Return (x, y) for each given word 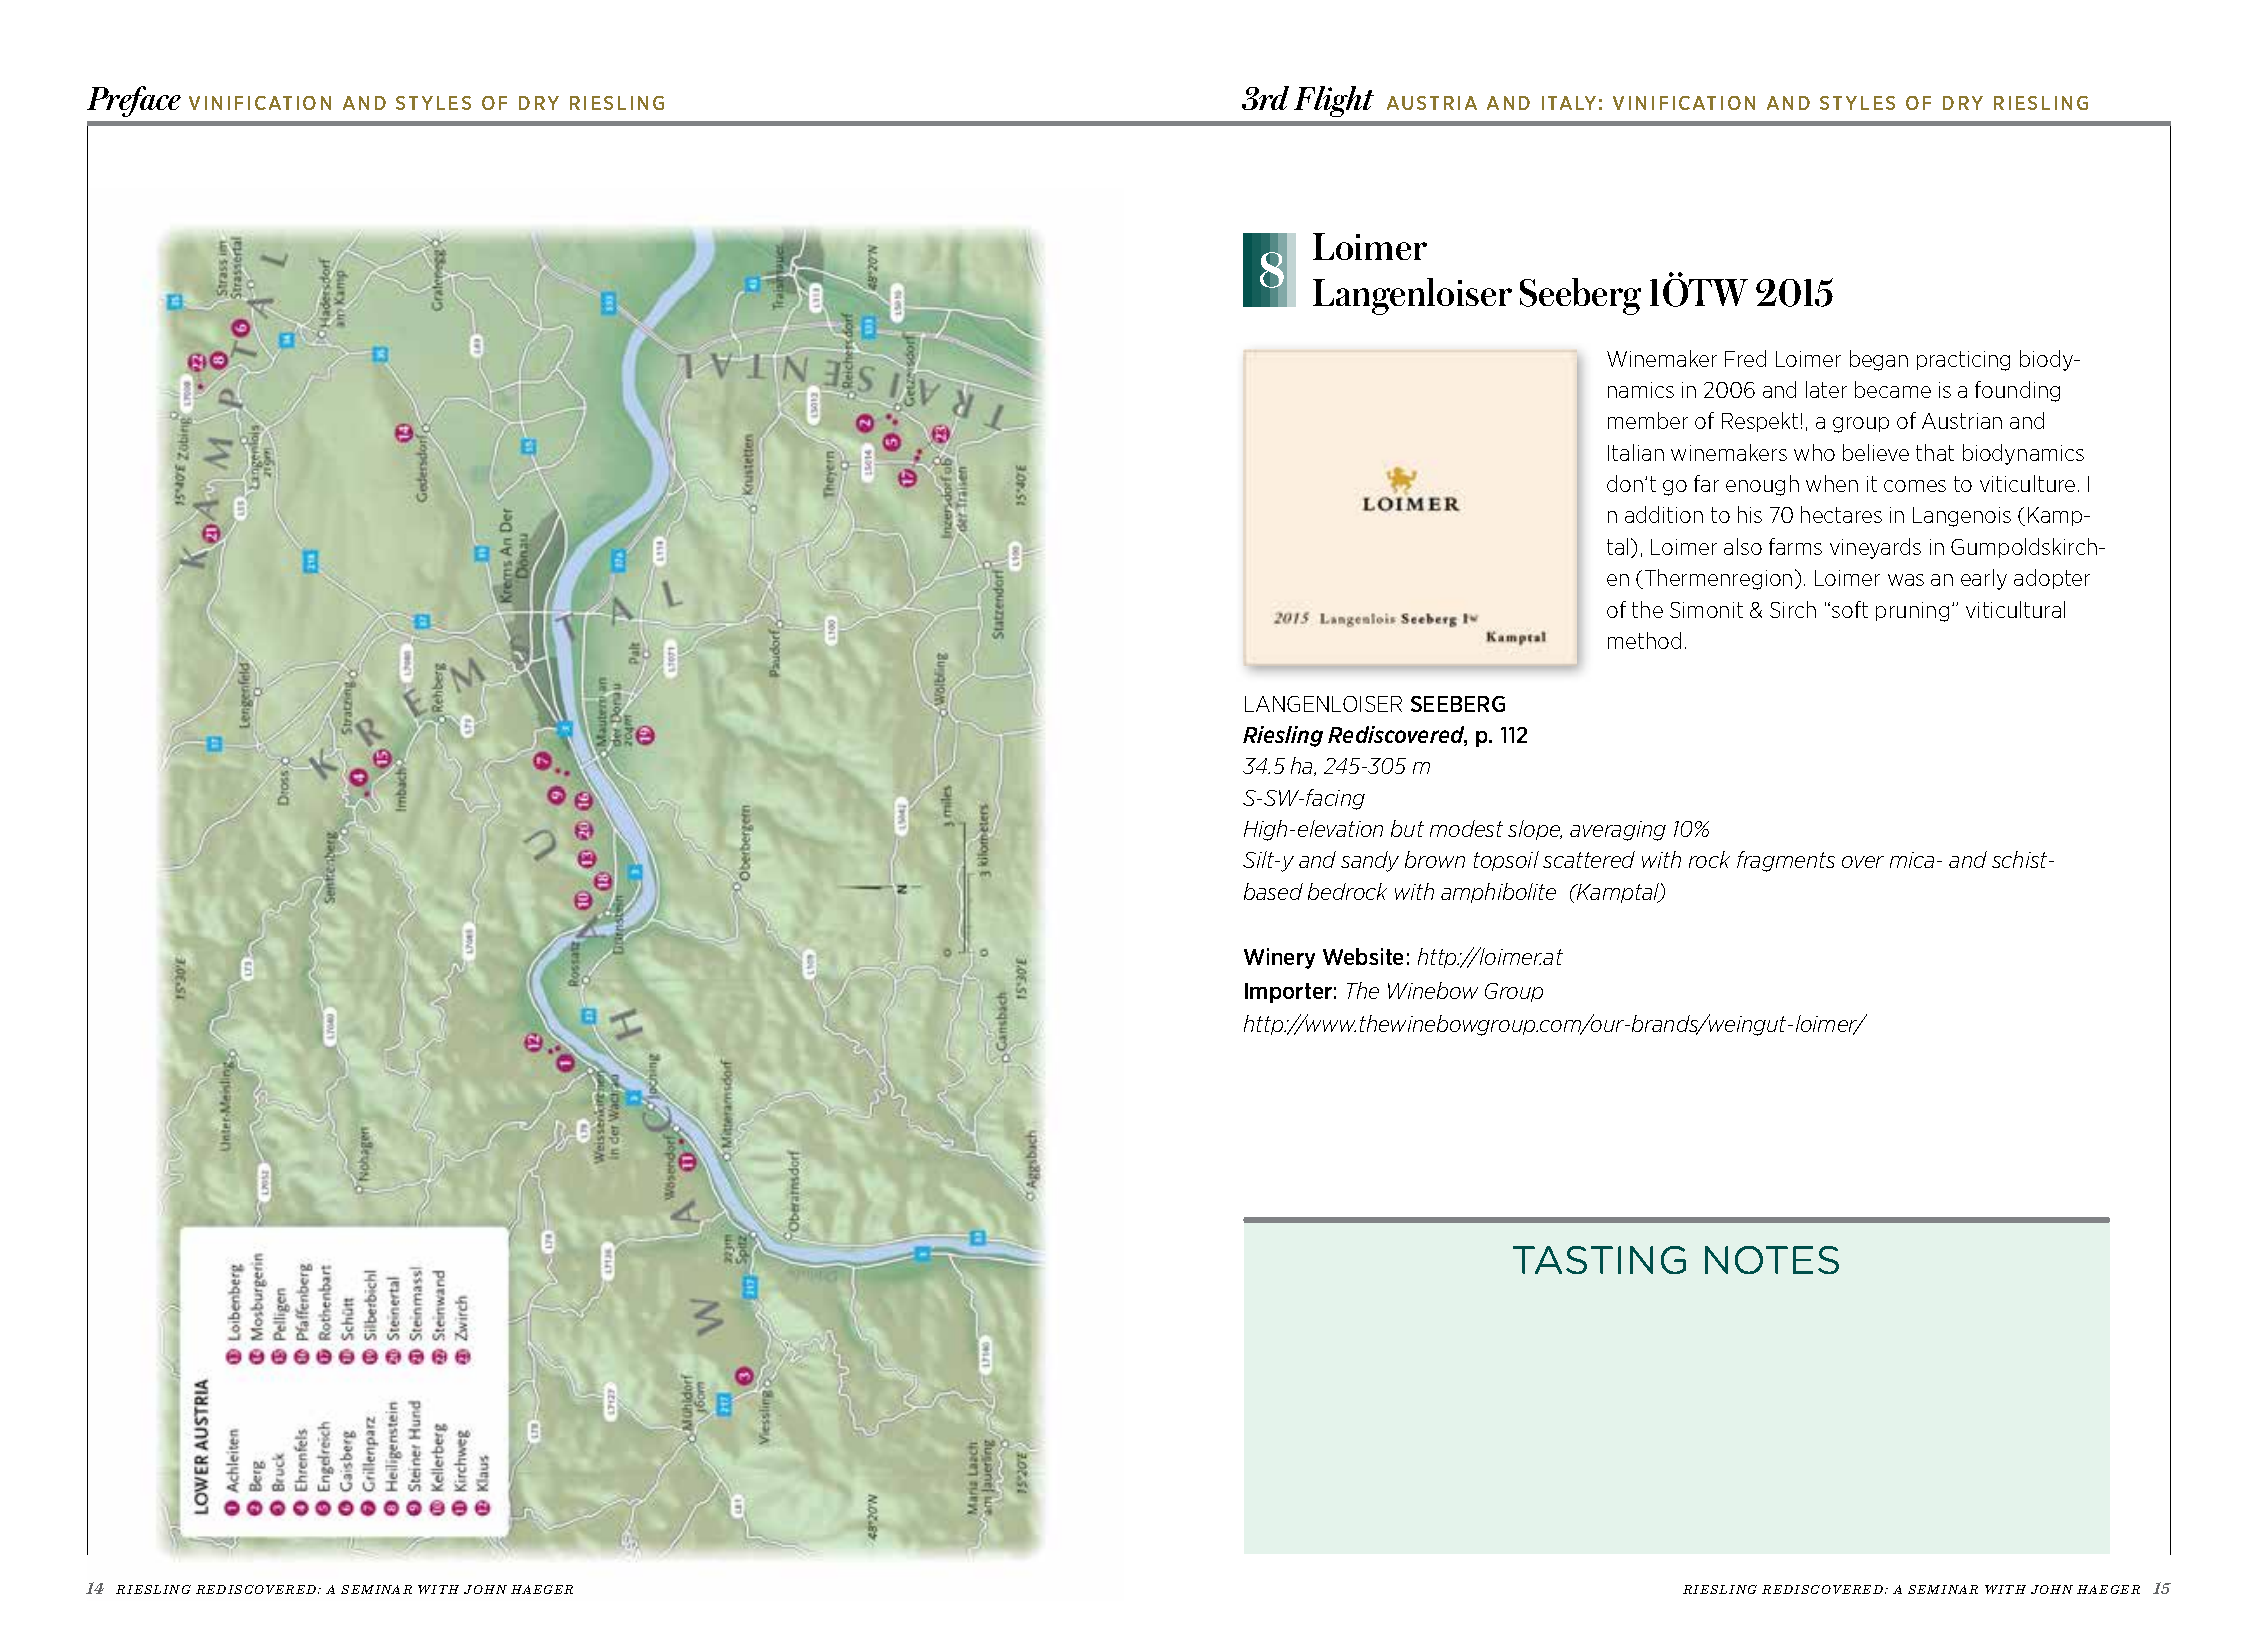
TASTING (1599, 1260)
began (1879, 360)
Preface (134, 101)
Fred (1745, 358)
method (1644, 640)
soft (1850, 609)
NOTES (1772, 1260)
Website (1363, 956)
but (1407, 828)
